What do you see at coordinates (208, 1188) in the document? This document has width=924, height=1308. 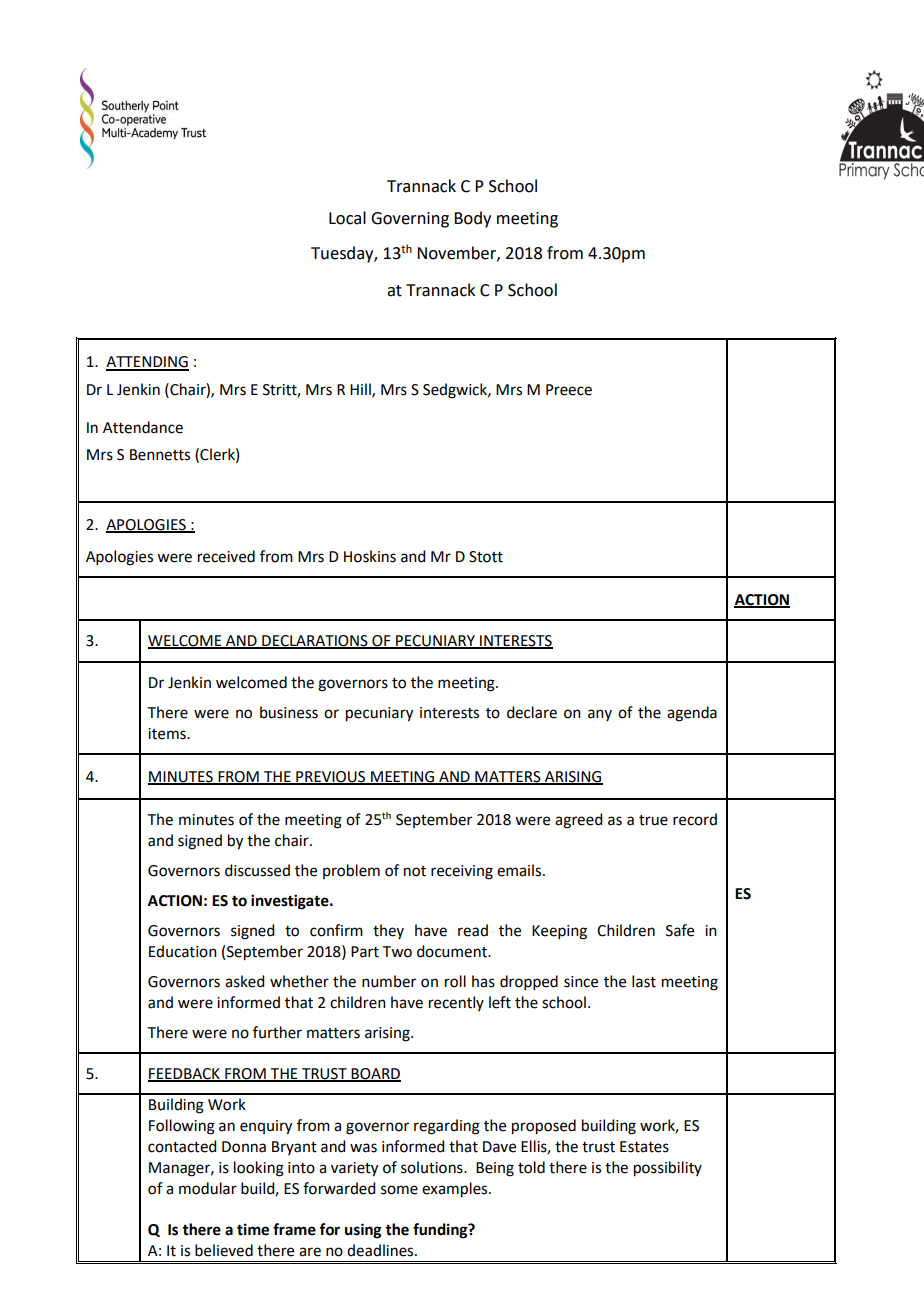 I see `modular` at bounding box center [208, 1188].
